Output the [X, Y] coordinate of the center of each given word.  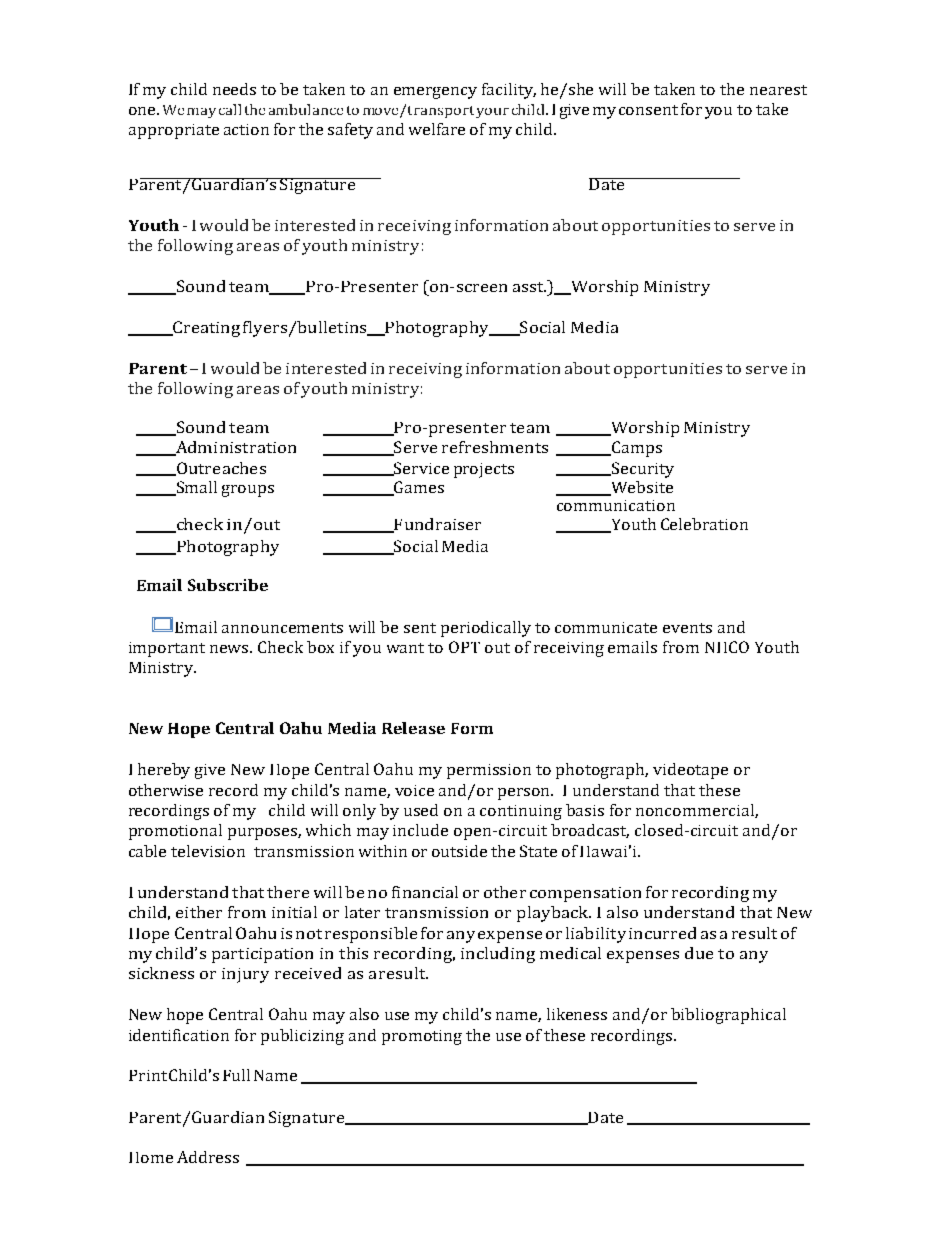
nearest [778, 90]
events [687, 628]
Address [208, 1157]
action [246, 129]
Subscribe [228, 585]
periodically [486, 629]
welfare [437, 129]
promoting [422, 1037]
